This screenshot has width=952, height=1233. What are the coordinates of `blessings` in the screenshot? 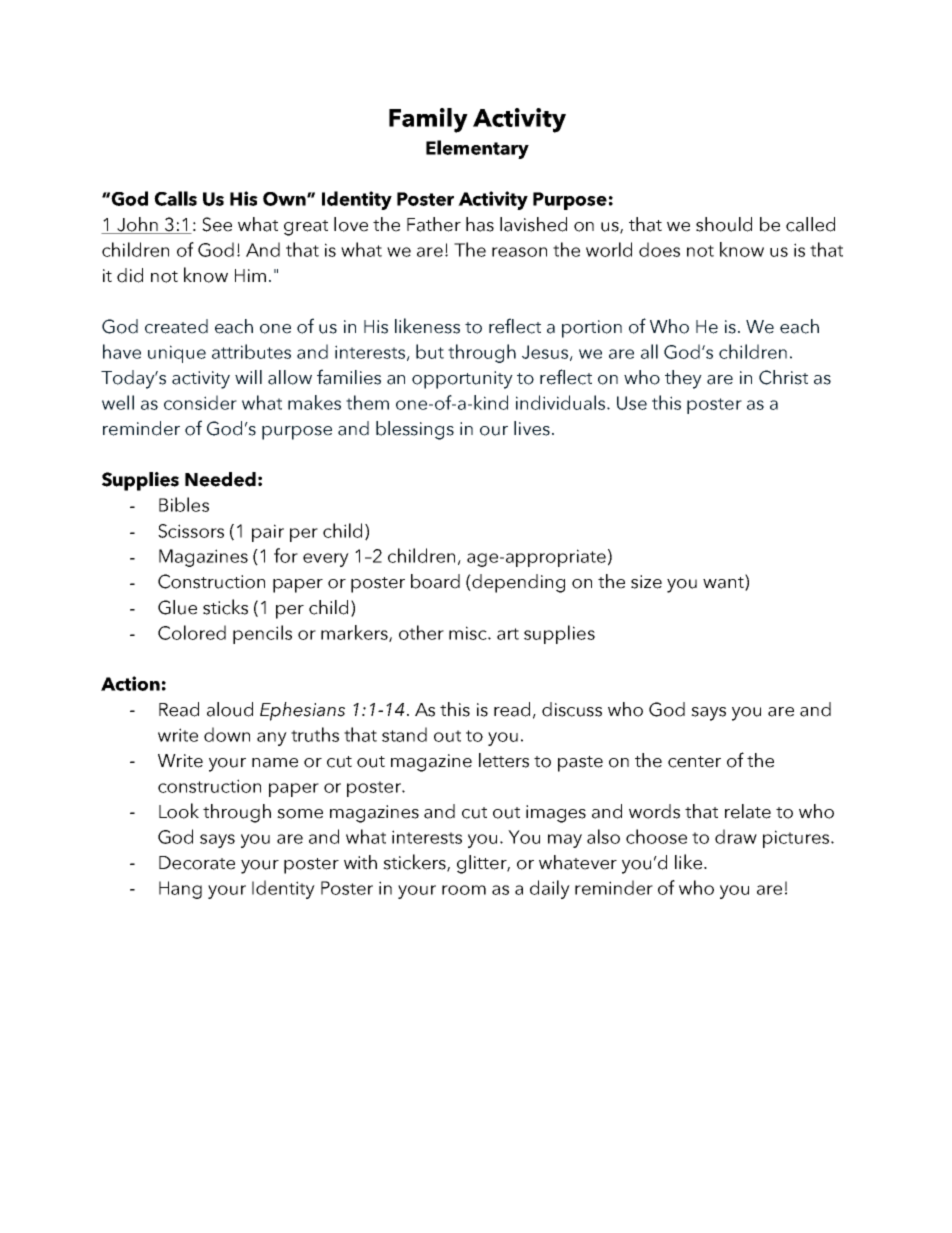 It's located at (415, 430).
